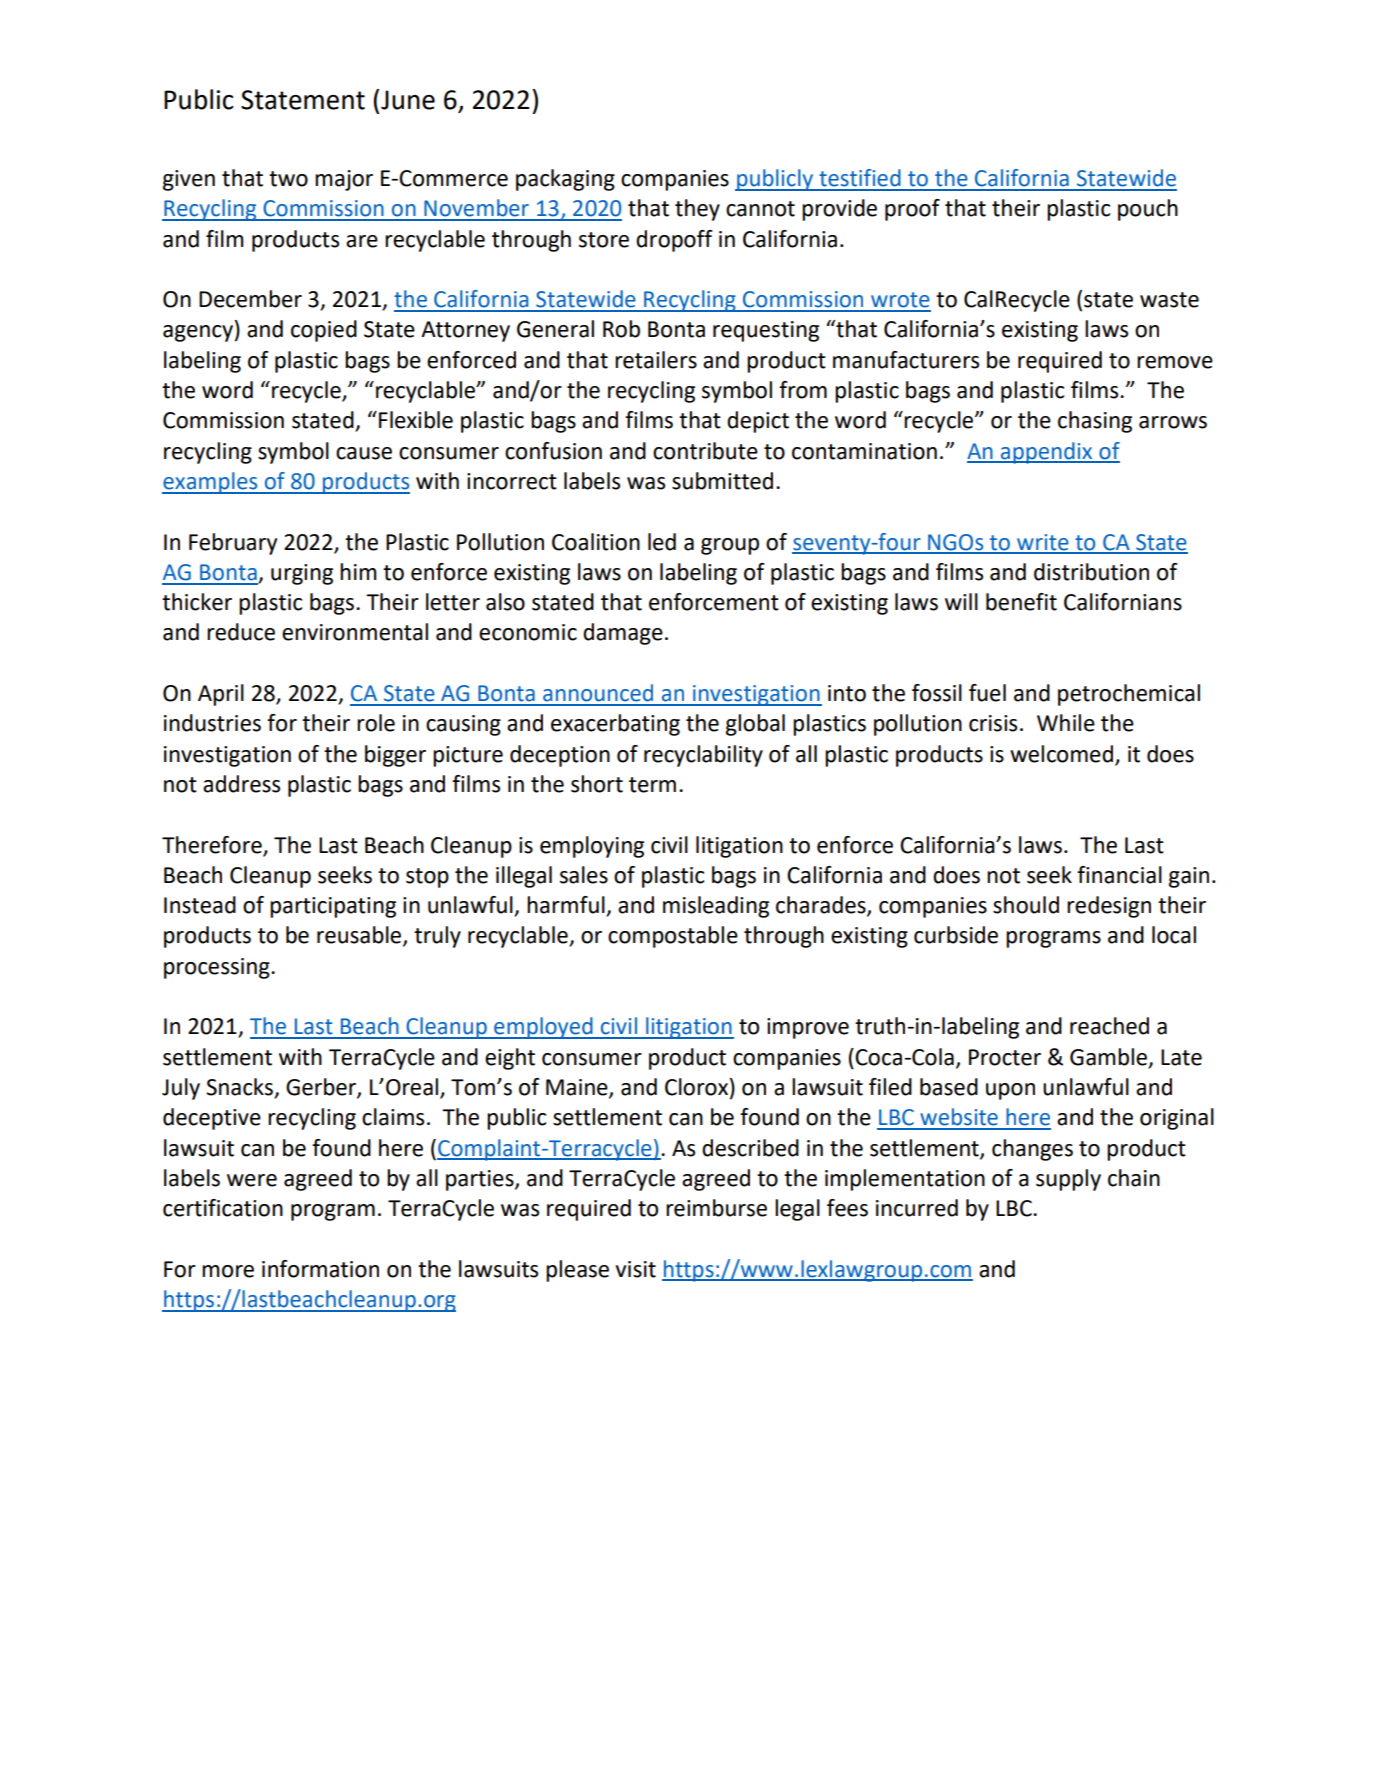 Image resolution: width=1381 pixels, height=1787 pixels. What do you see at coordinates (1119, 875) in the screenshot?
I see `financial` at bounding box center [1119, 875].
